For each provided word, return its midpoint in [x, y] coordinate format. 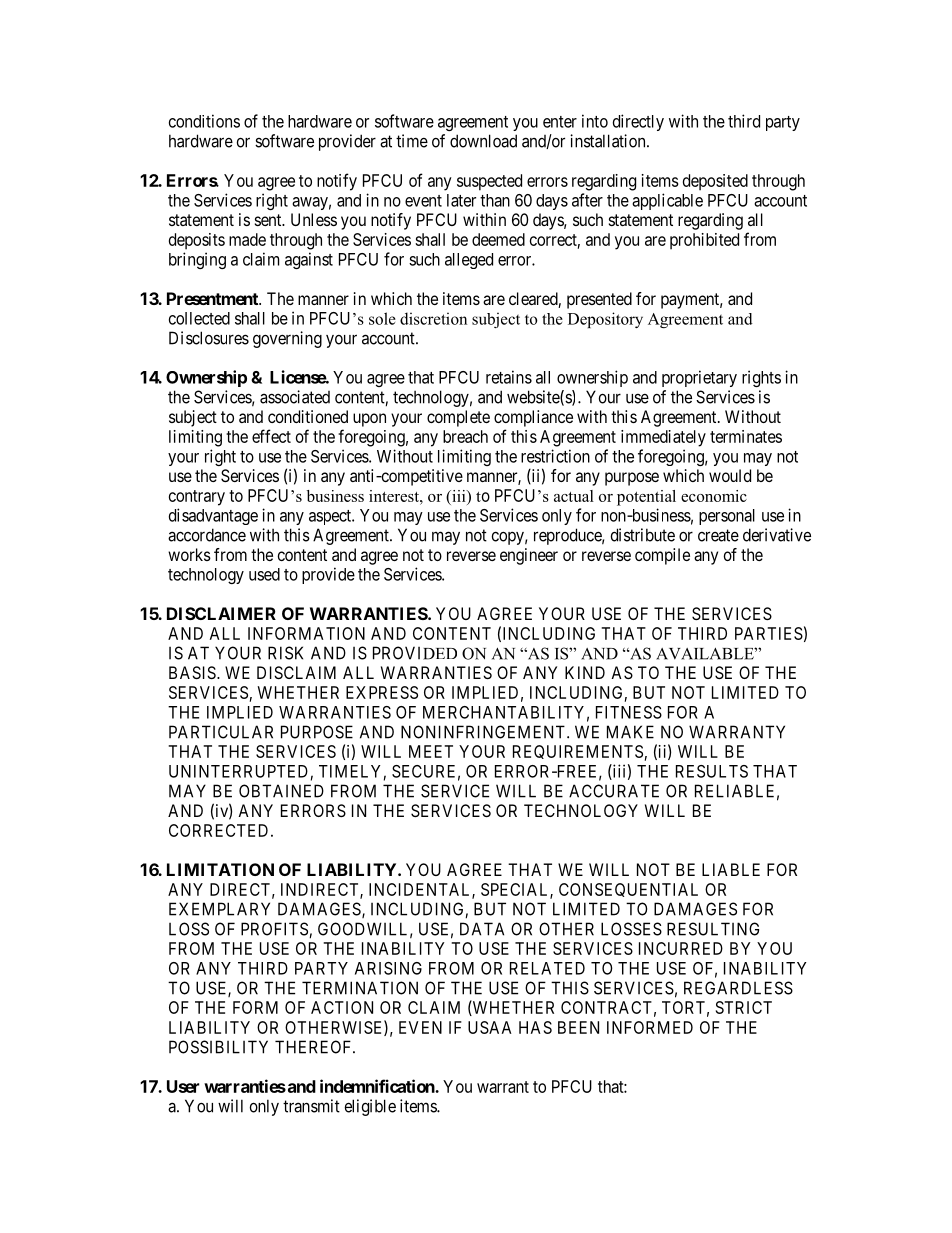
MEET [431, 751]
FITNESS [629, 712]
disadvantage [213, 516]
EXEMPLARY [219, 909]
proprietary [699, 378]
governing [287, 339]
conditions [204, 121]
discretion [433, 318]
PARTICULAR [221, 732]
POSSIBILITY [218, 1047]
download [483, 141]
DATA [482, 929]
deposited [715, 182]
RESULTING [713, 929]
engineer [529, 556]
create [718, 535]
